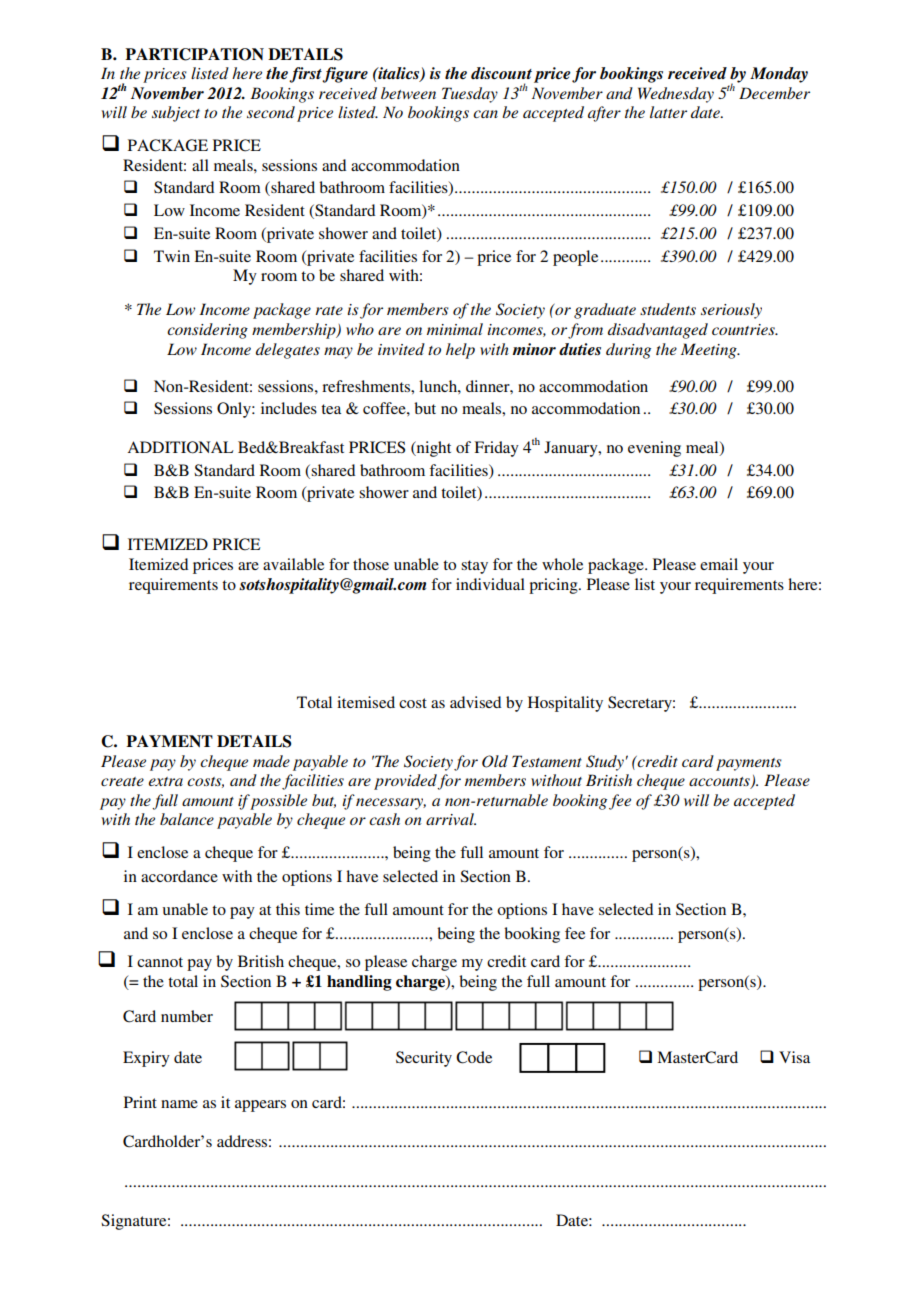  I want to click on stay, so click(474, 567).
